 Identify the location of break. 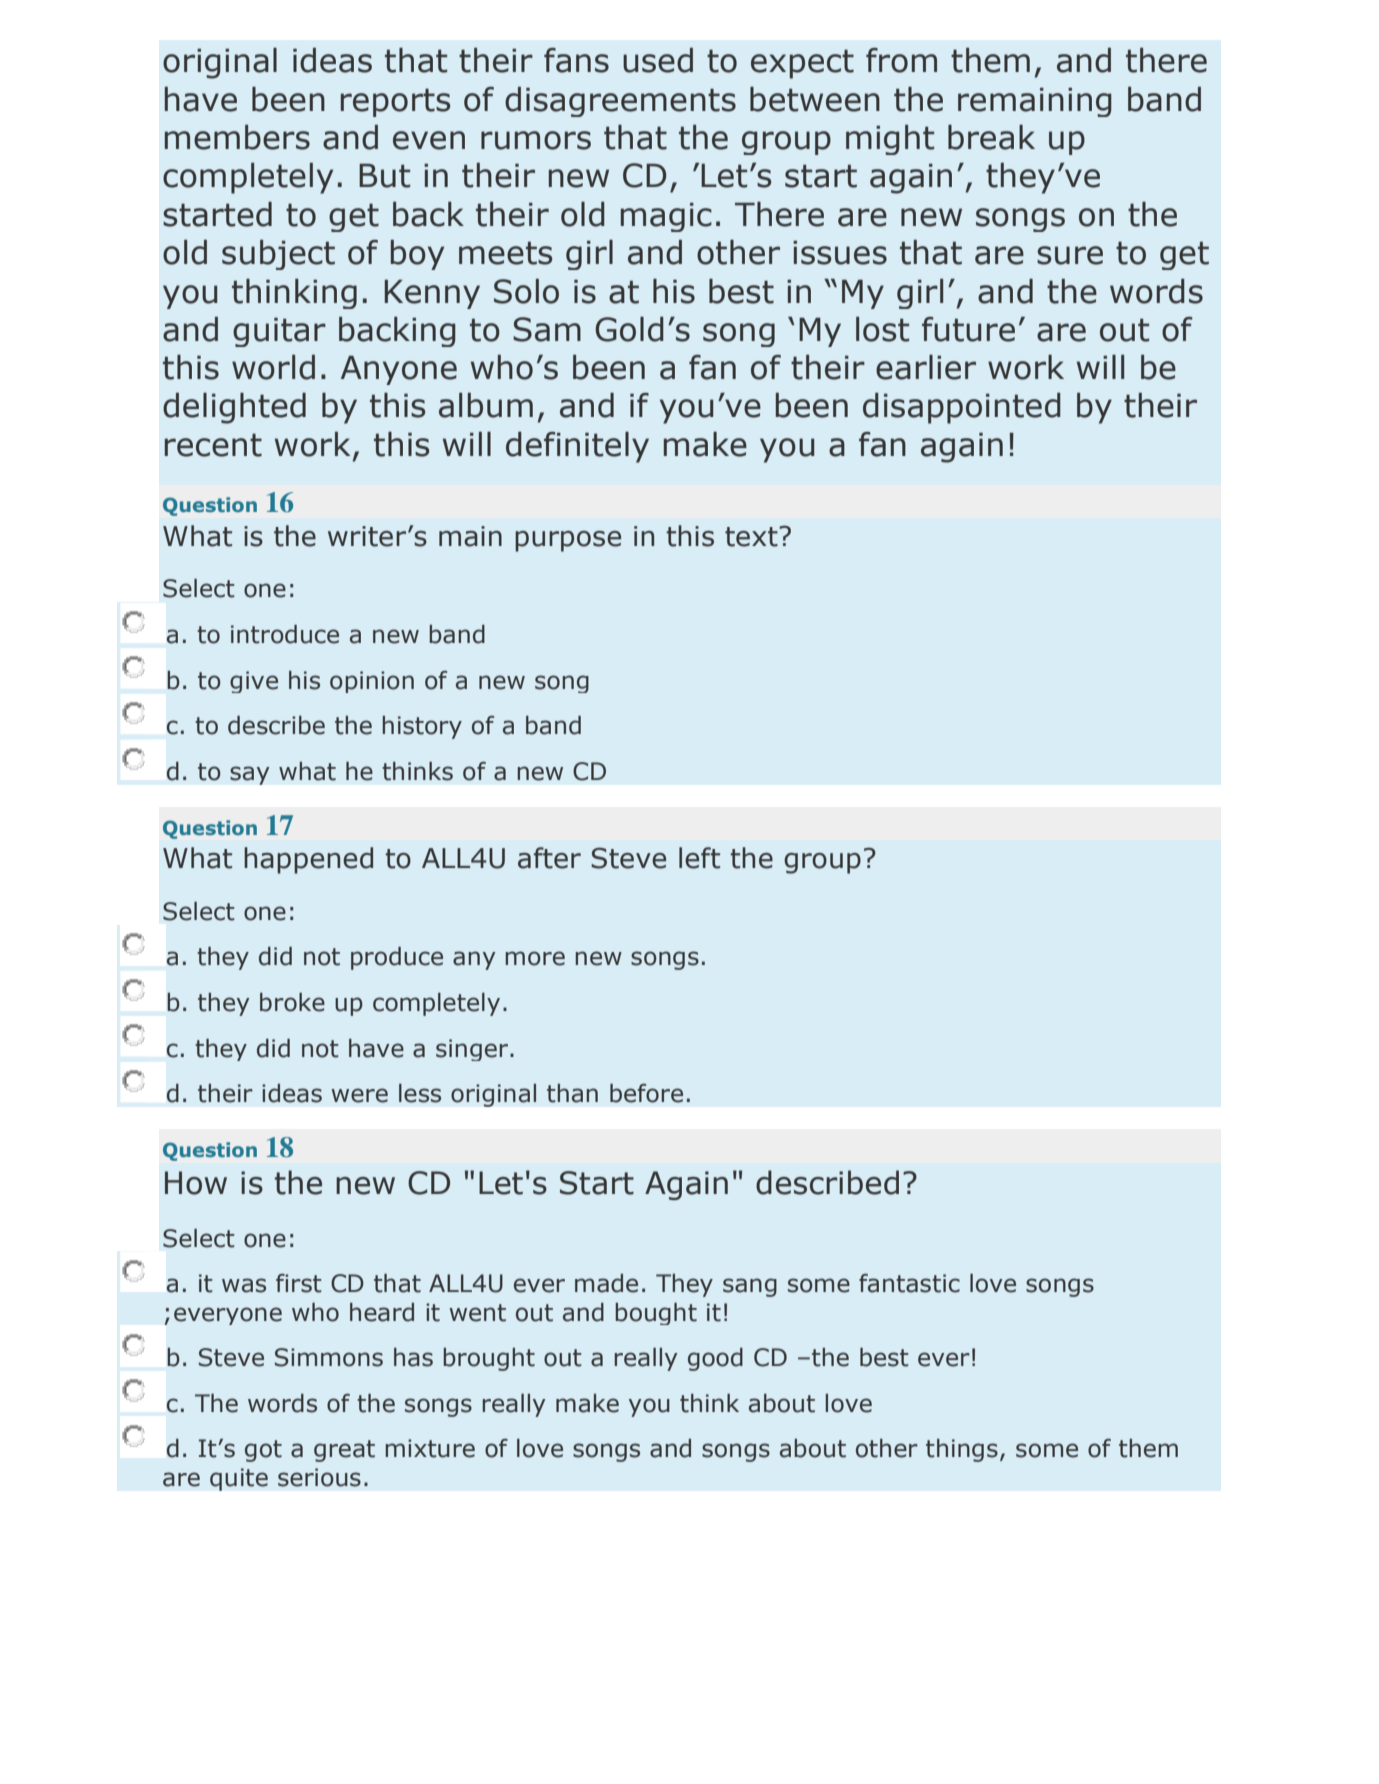
(991, 137).
